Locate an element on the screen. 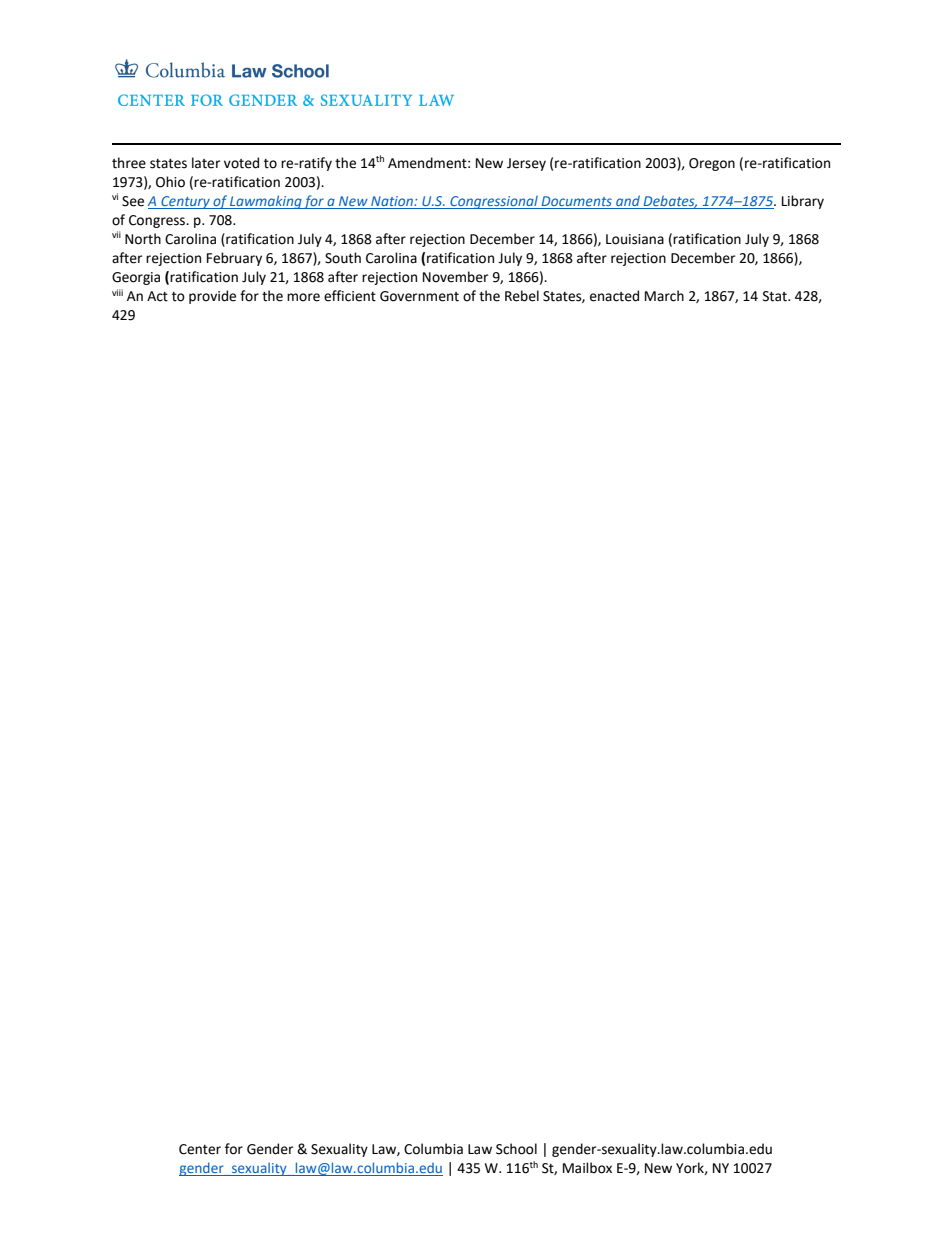 The height and width of the screenshot is (1233, 952). Government is located at coordinates (419, 296).
